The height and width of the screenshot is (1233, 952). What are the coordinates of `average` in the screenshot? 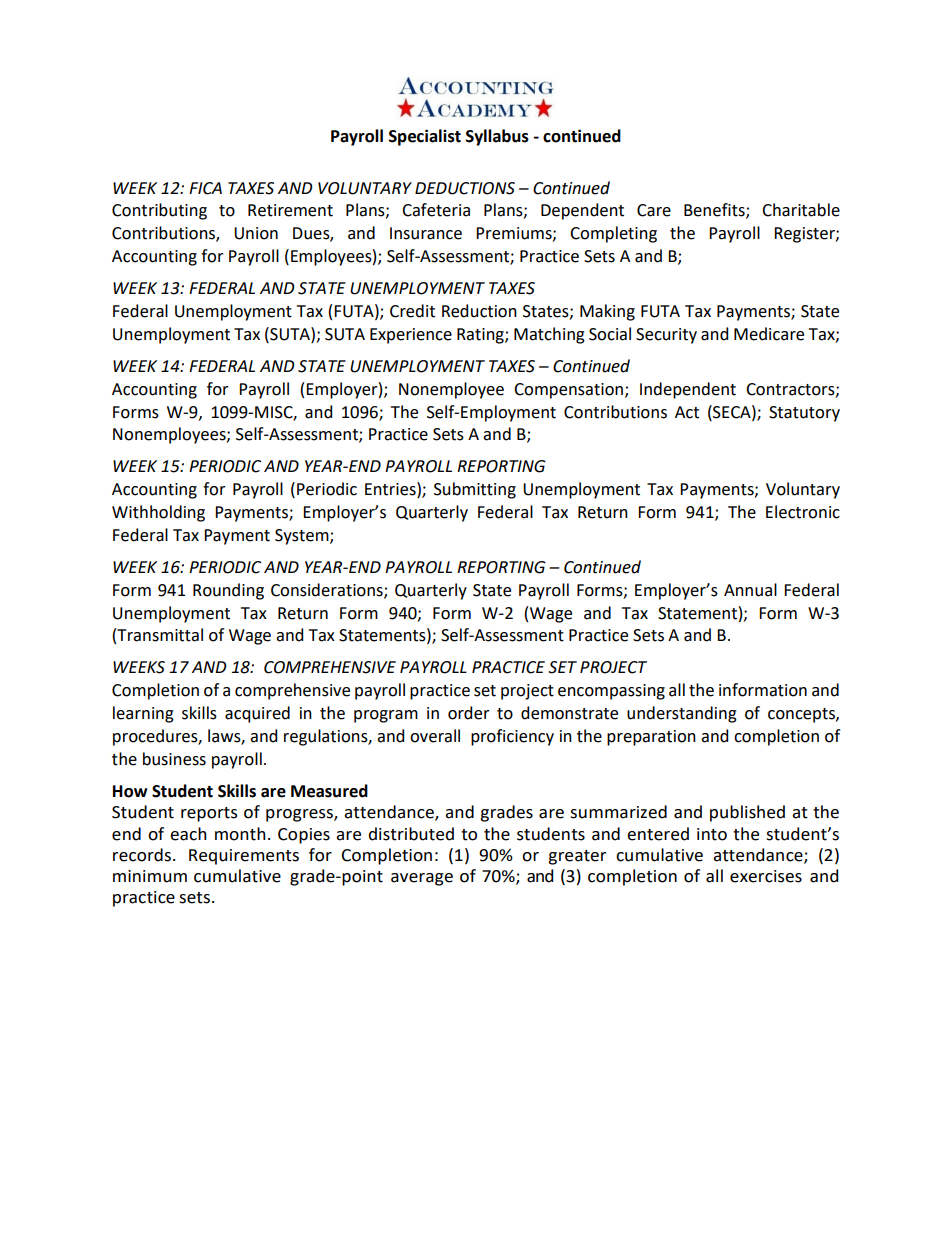 It's located at (422, 879).
